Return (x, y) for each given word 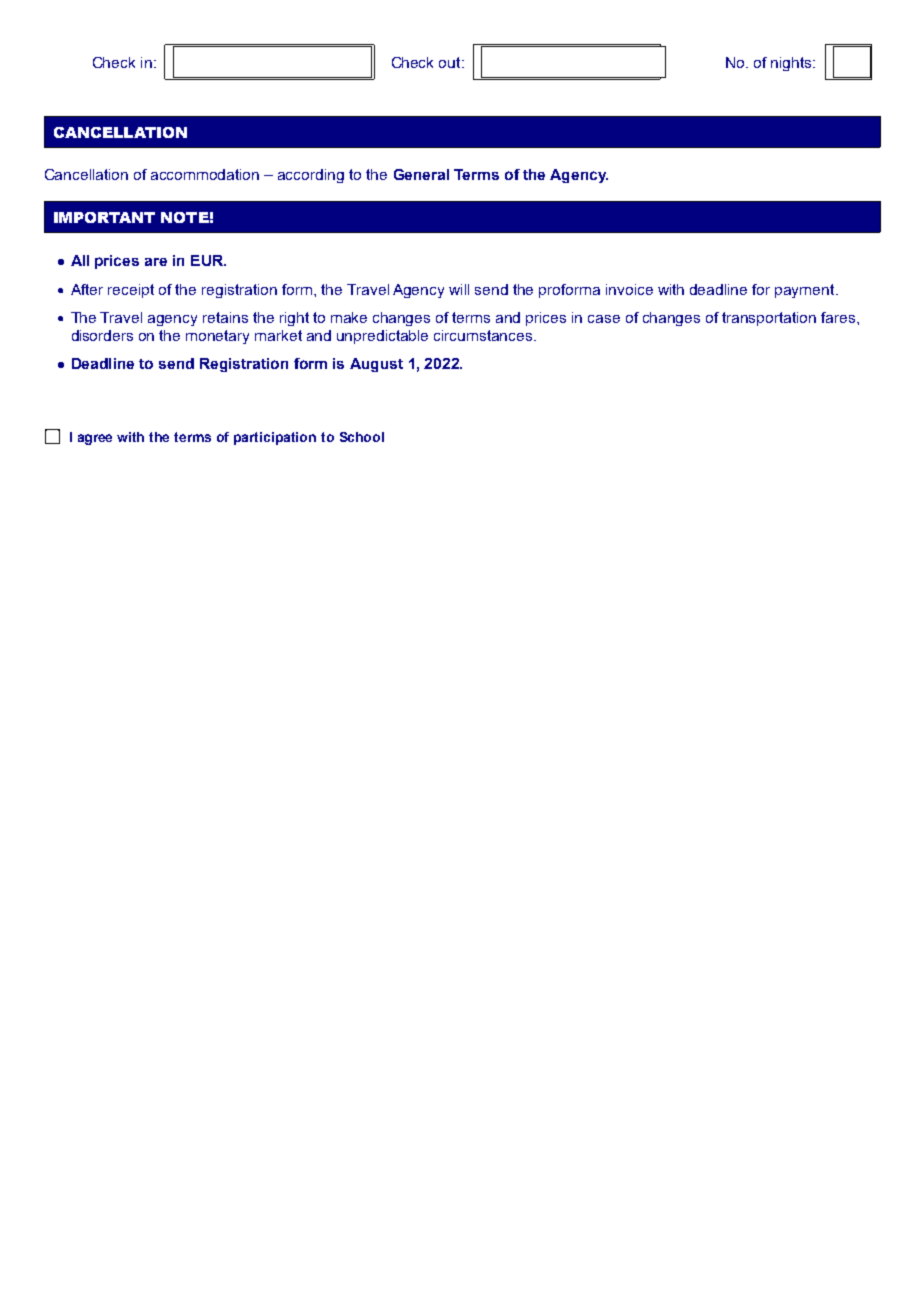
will (459, 289)
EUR (208, 260)
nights (792, 64)
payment (806, 291)
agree (95, 439)
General (421, 174)
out (451, 62)
